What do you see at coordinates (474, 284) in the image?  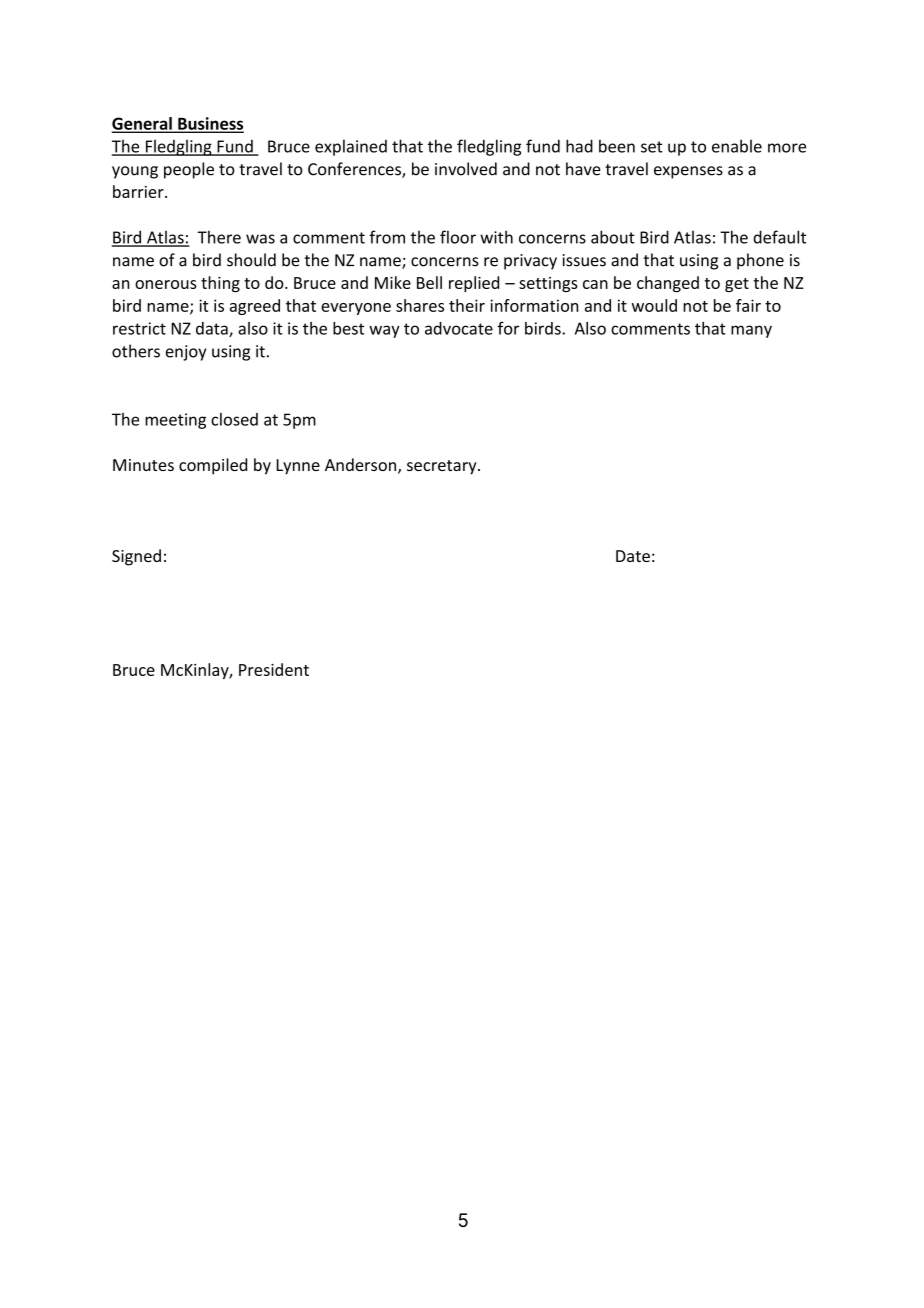 I see `replied` at bounding box center [474, 284].
